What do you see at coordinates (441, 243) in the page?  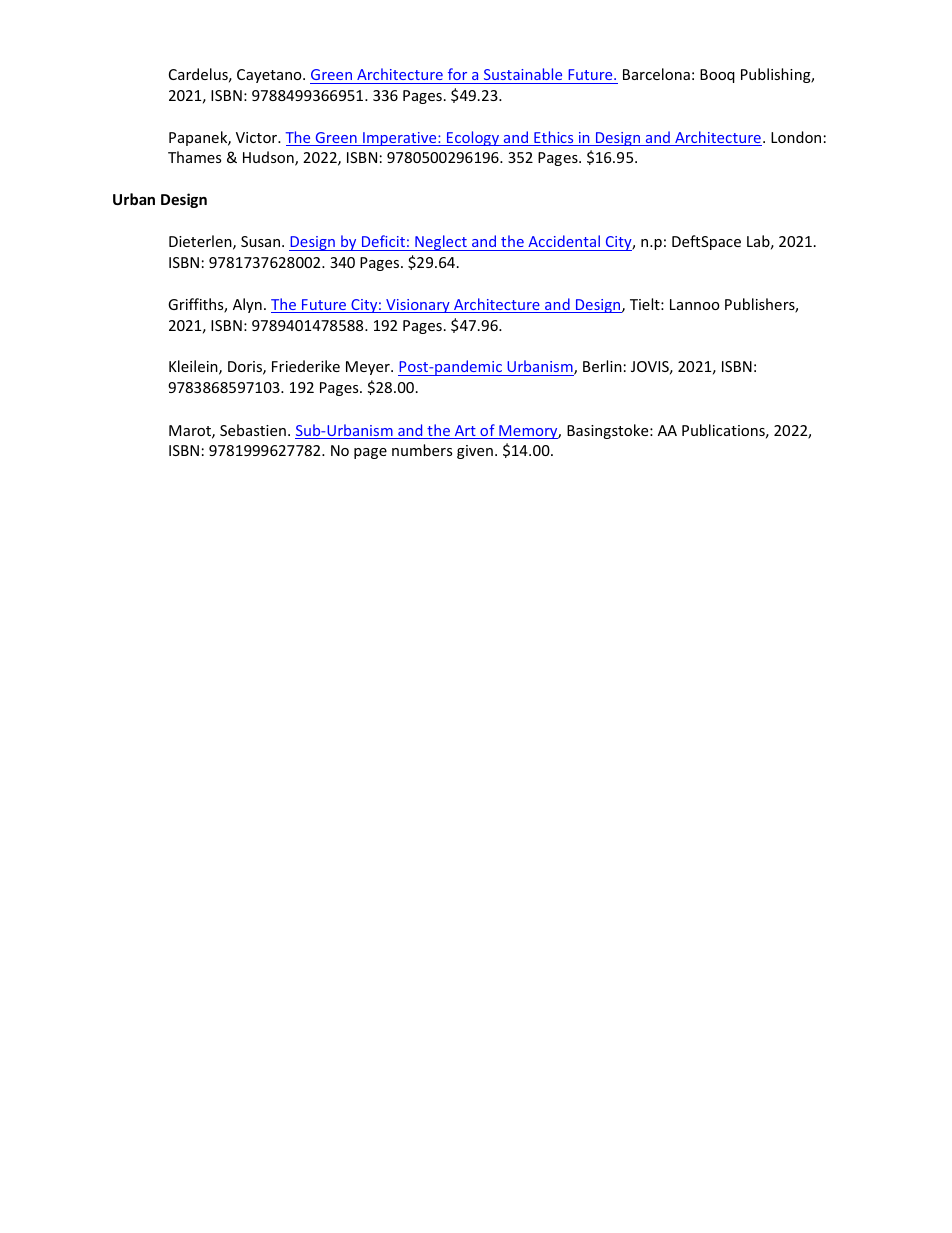 I see `Neglect` at bounding box center [441, 243].
